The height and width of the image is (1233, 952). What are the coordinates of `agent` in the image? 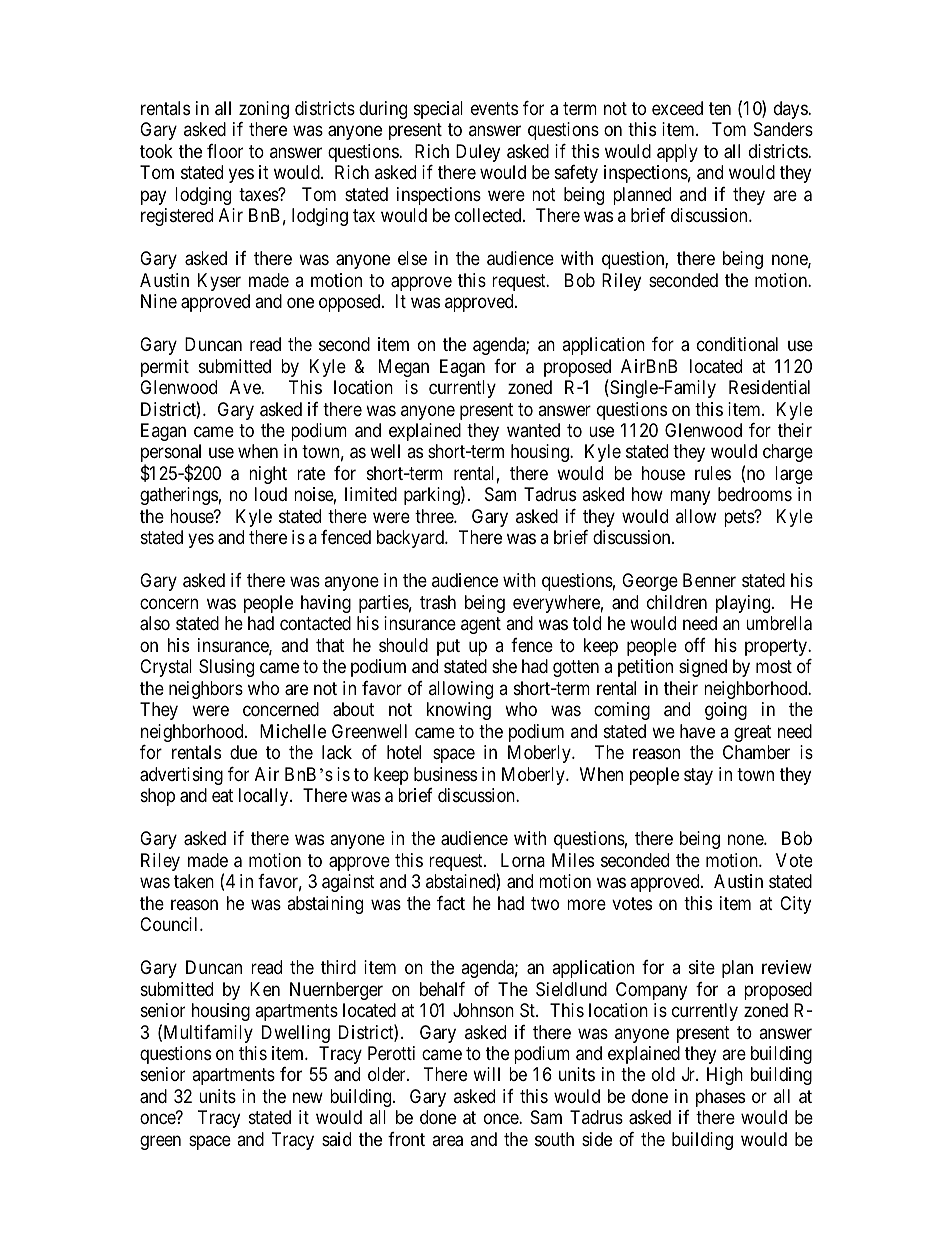 It's located at (481, 626).
